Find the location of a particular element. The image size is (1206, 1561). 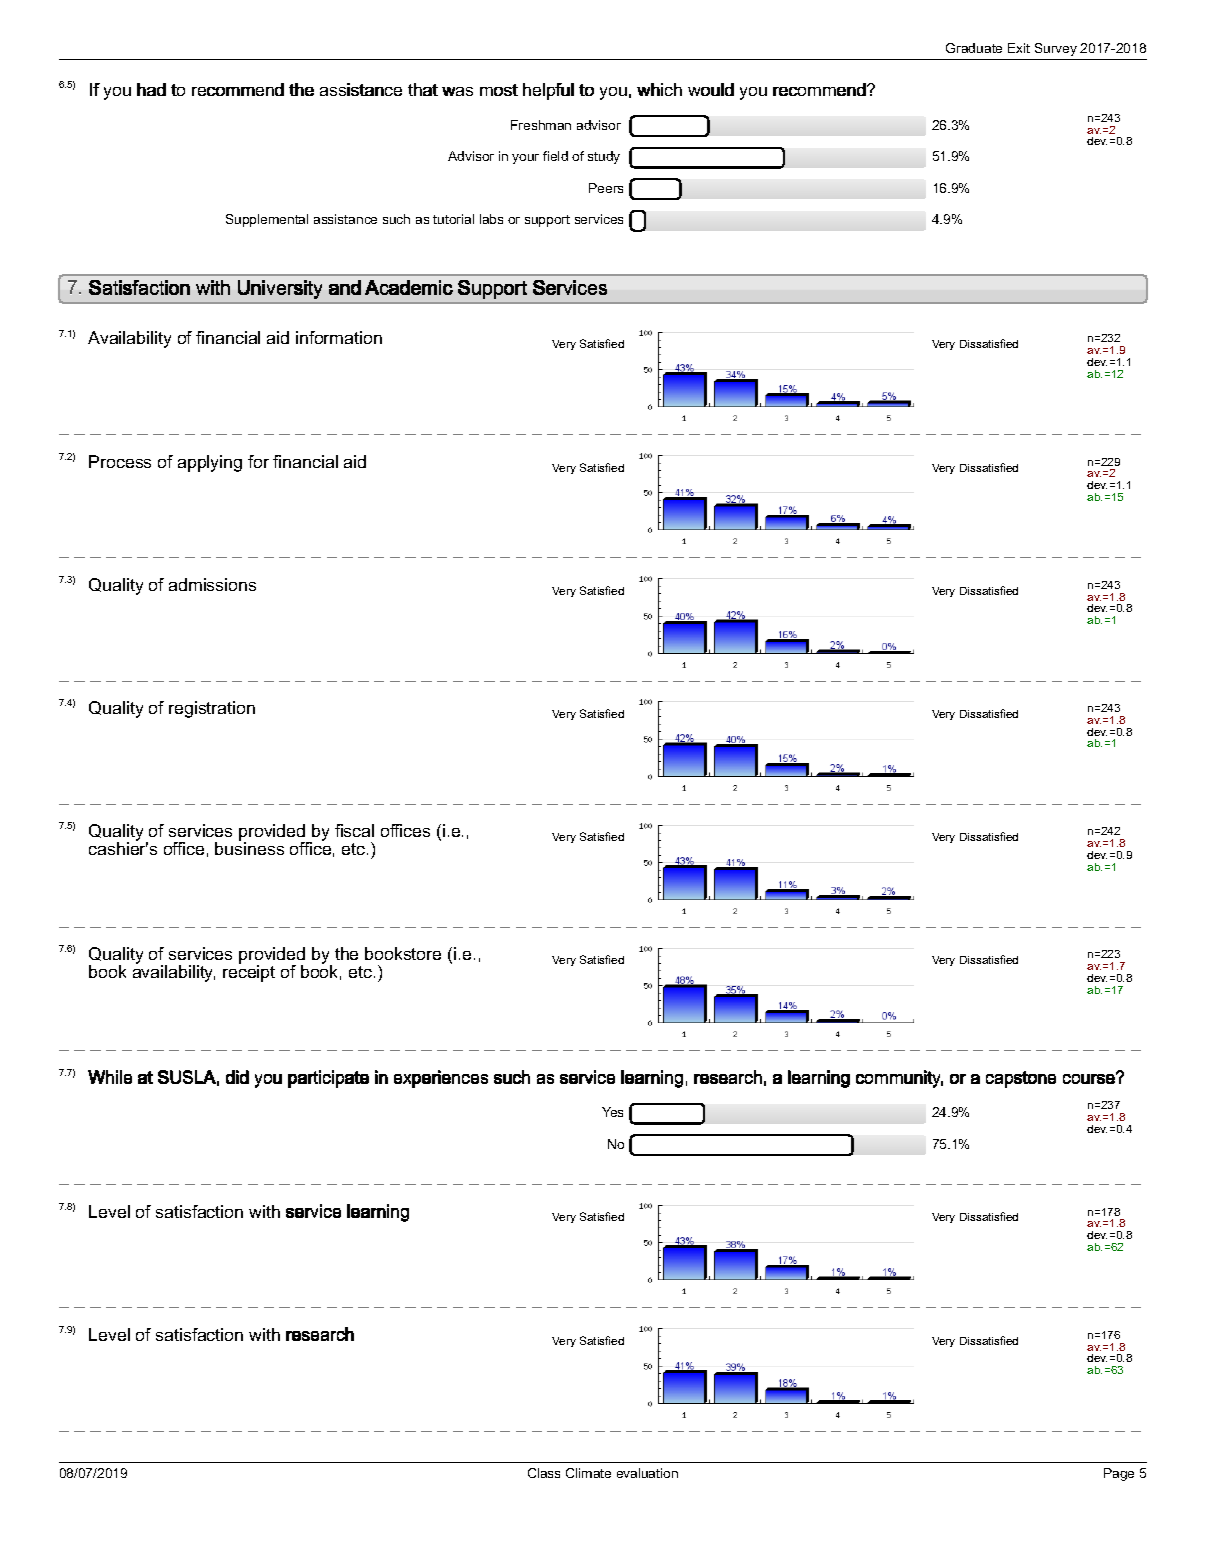

Class is located at coordinates (544, 1473).
